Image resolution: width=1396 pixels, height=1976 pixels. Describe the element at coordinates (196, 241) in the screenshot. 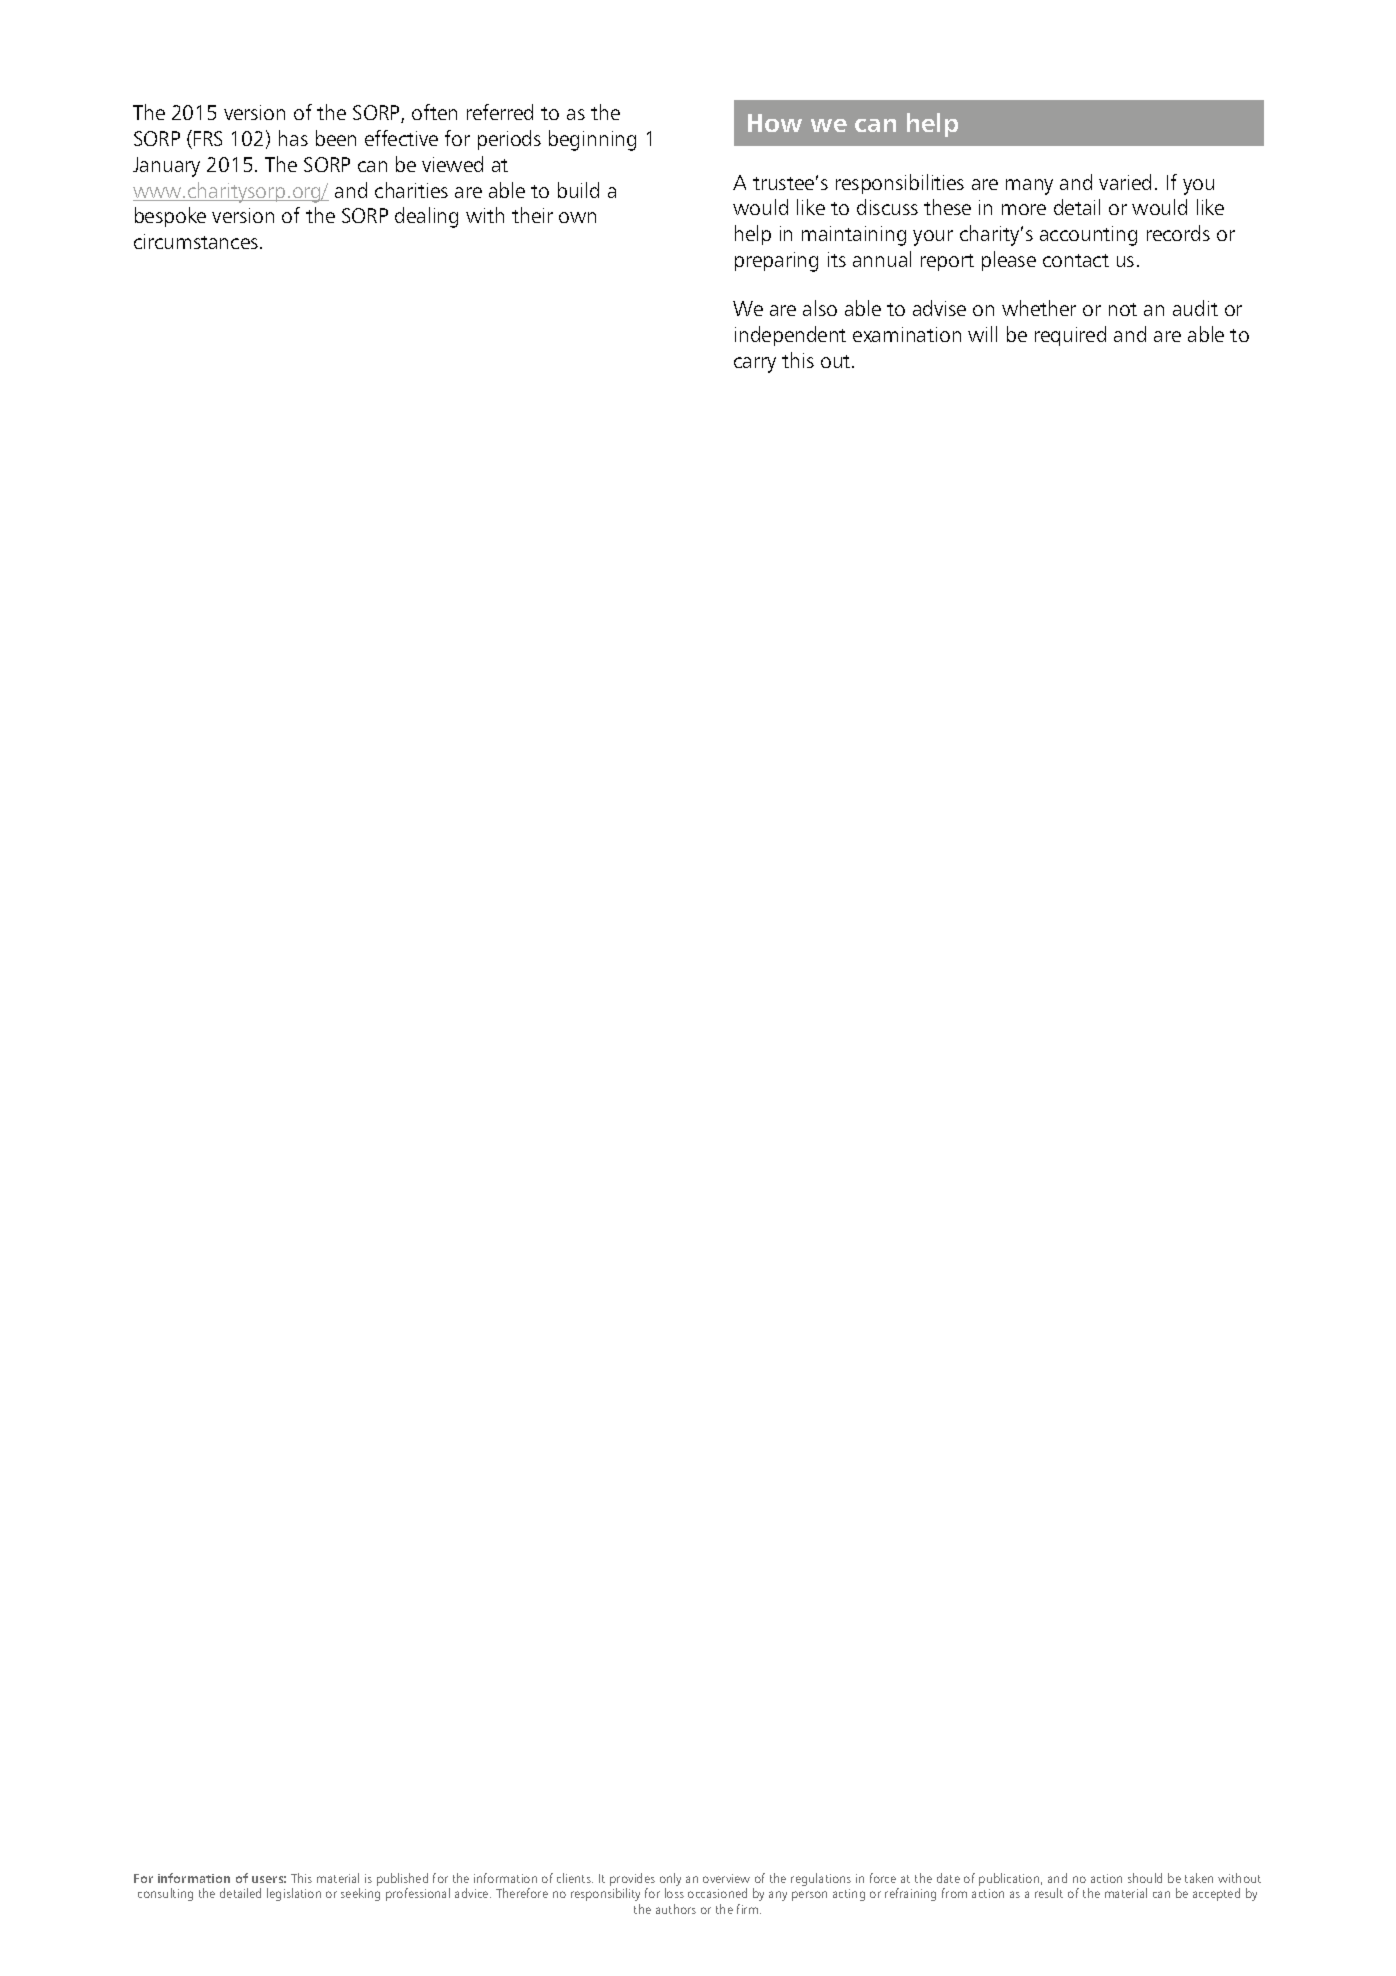

I see `circumstances` at that location.
